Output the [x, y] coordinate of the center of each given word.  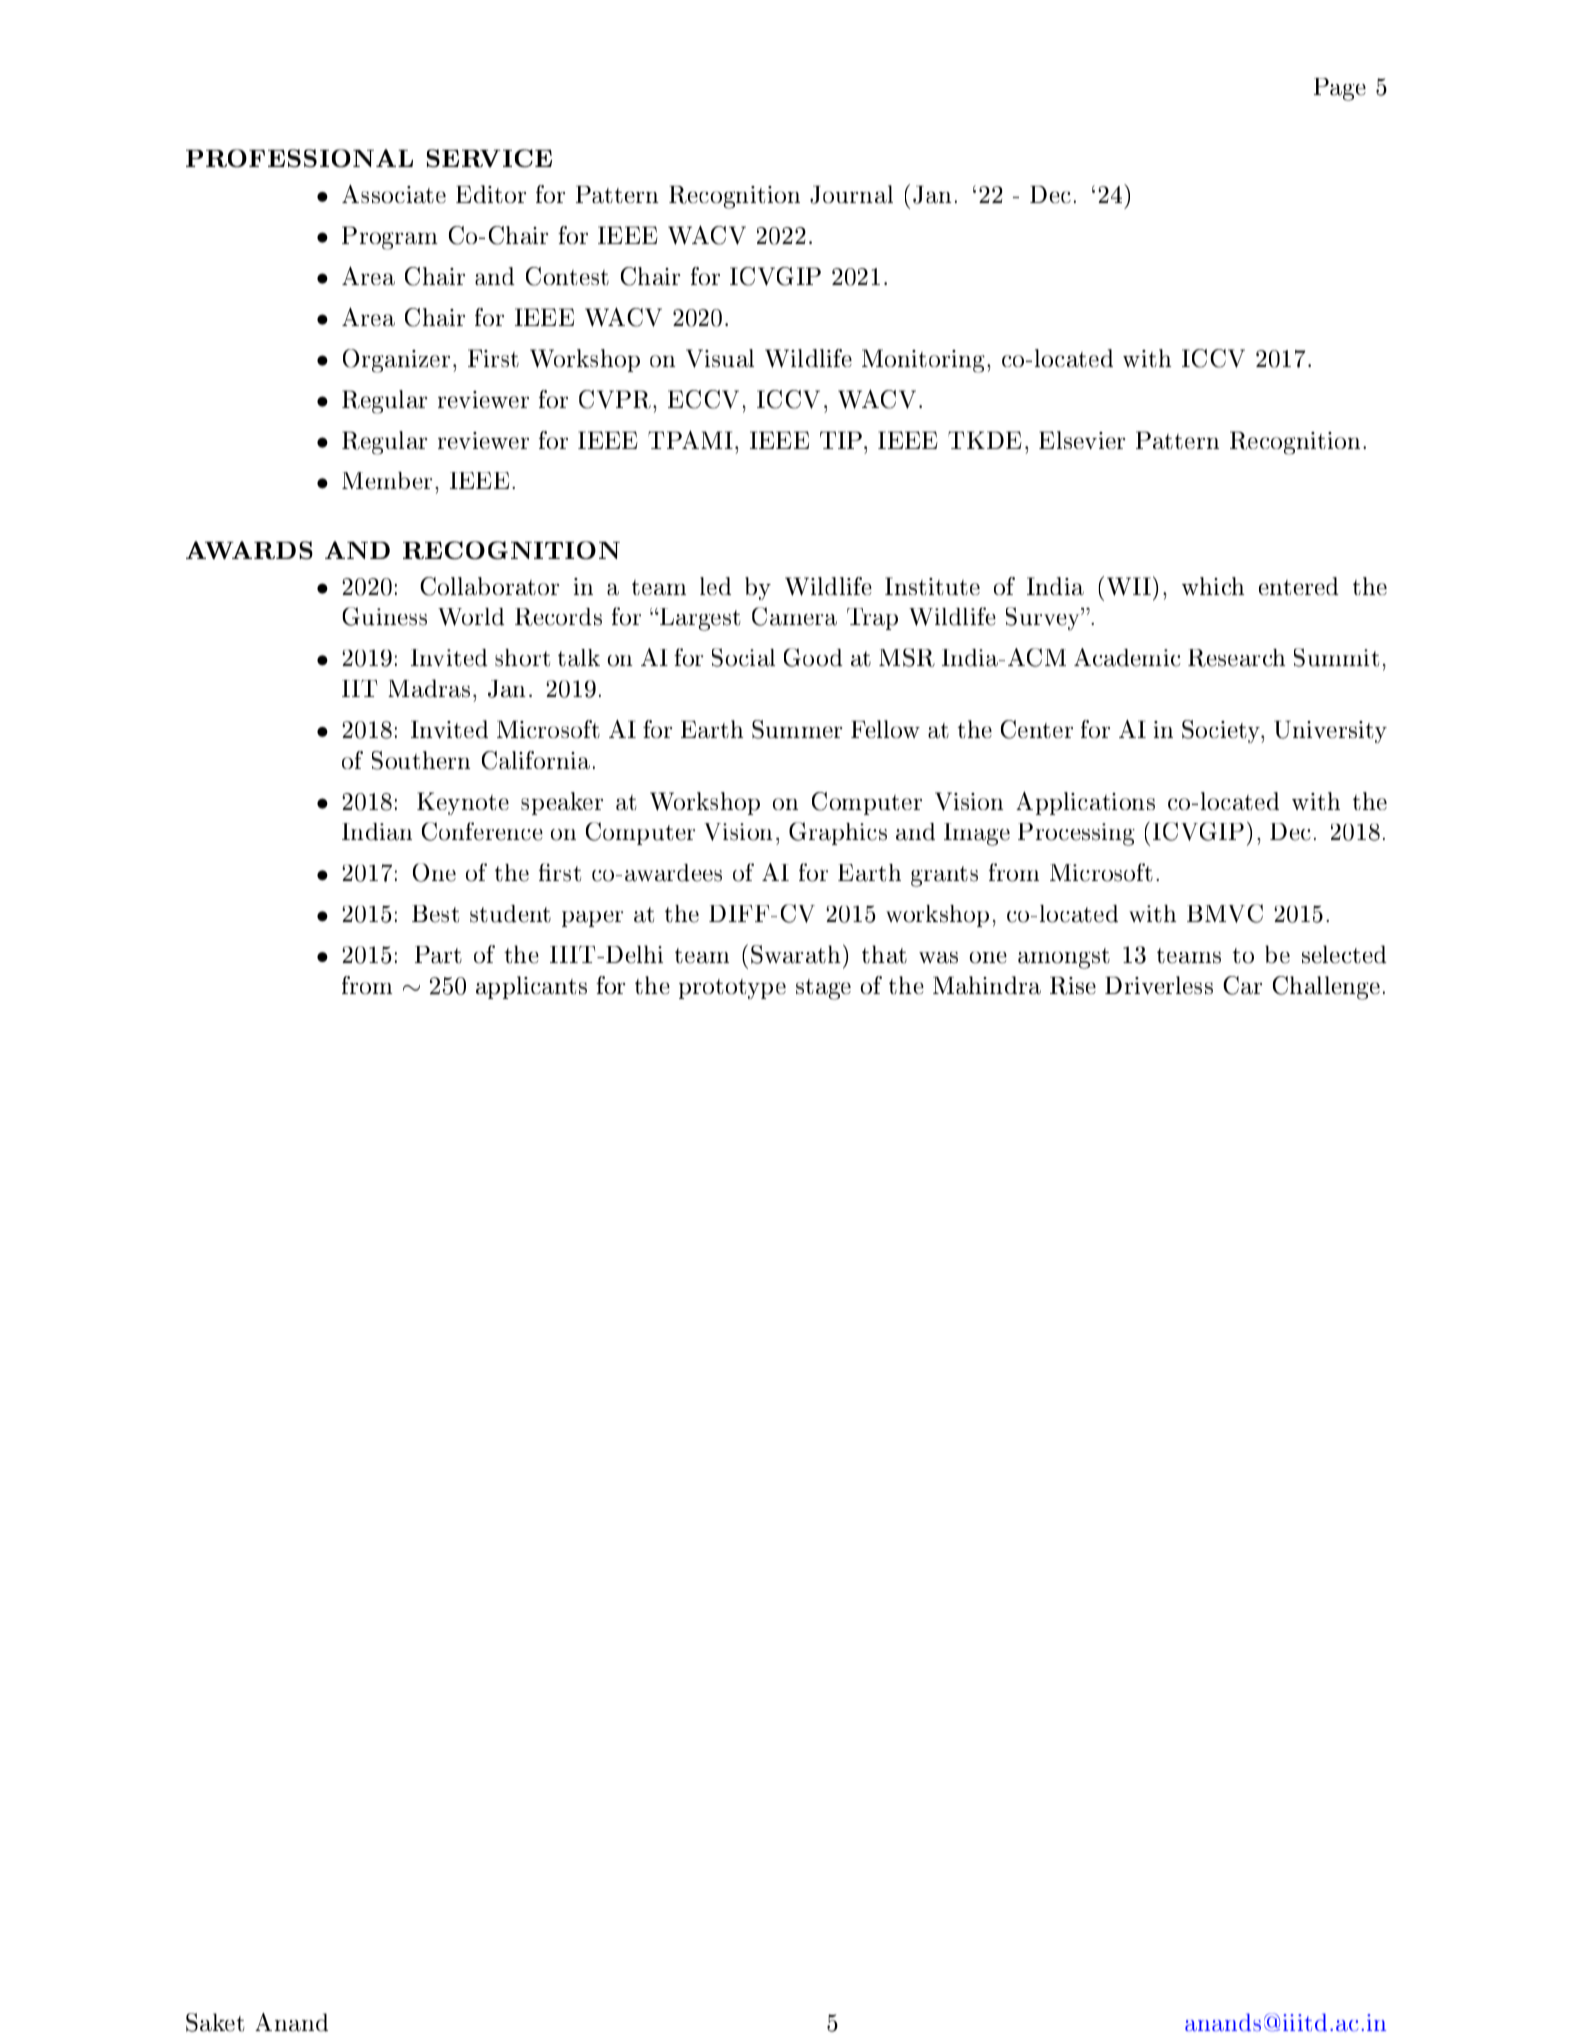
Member [387, 481]
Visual [720, 358]
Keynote [463, 803]
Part [438, 955]
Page [1340, 89]
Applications [1085, 803]
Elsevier [1082, 440]
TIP [842, 440]
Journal [851, 194]
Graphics [838, 833]
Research [1236, 658]
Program [390, 238]
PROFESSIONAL [299, 158]
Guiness [384, 616]
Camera [794, 616]
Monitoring [925, 361]
